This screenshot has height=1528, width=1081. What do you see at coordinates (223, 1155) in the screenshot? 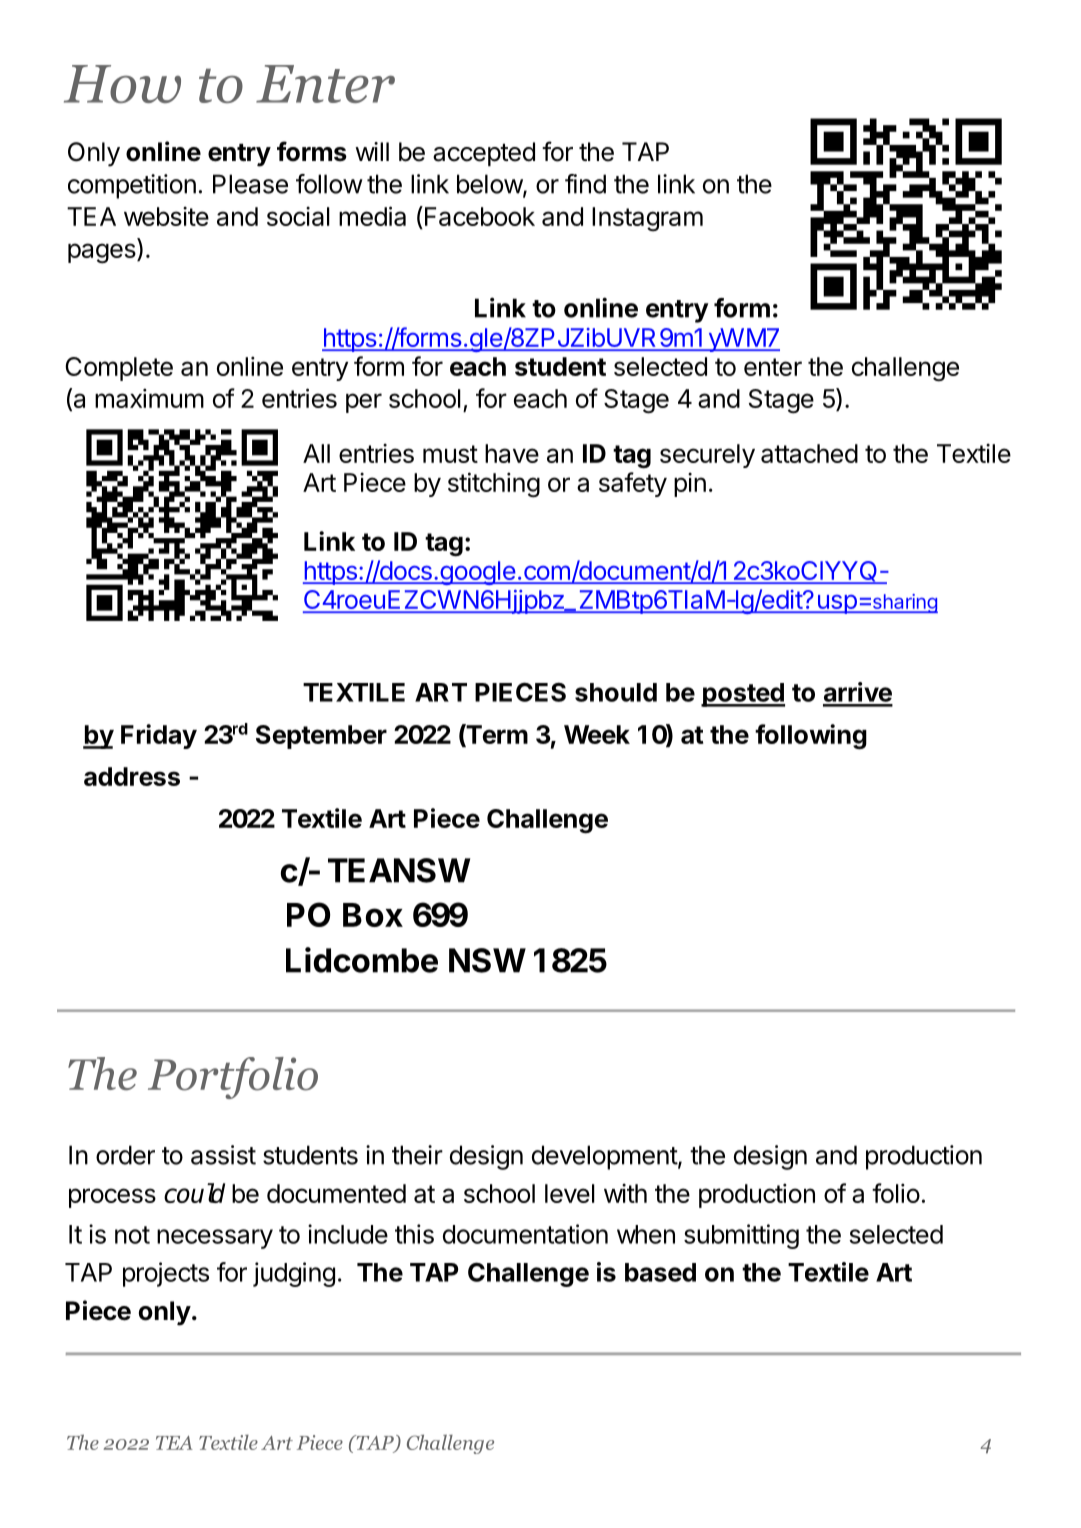
I see `assist` at bounding box center [223, 1155].
